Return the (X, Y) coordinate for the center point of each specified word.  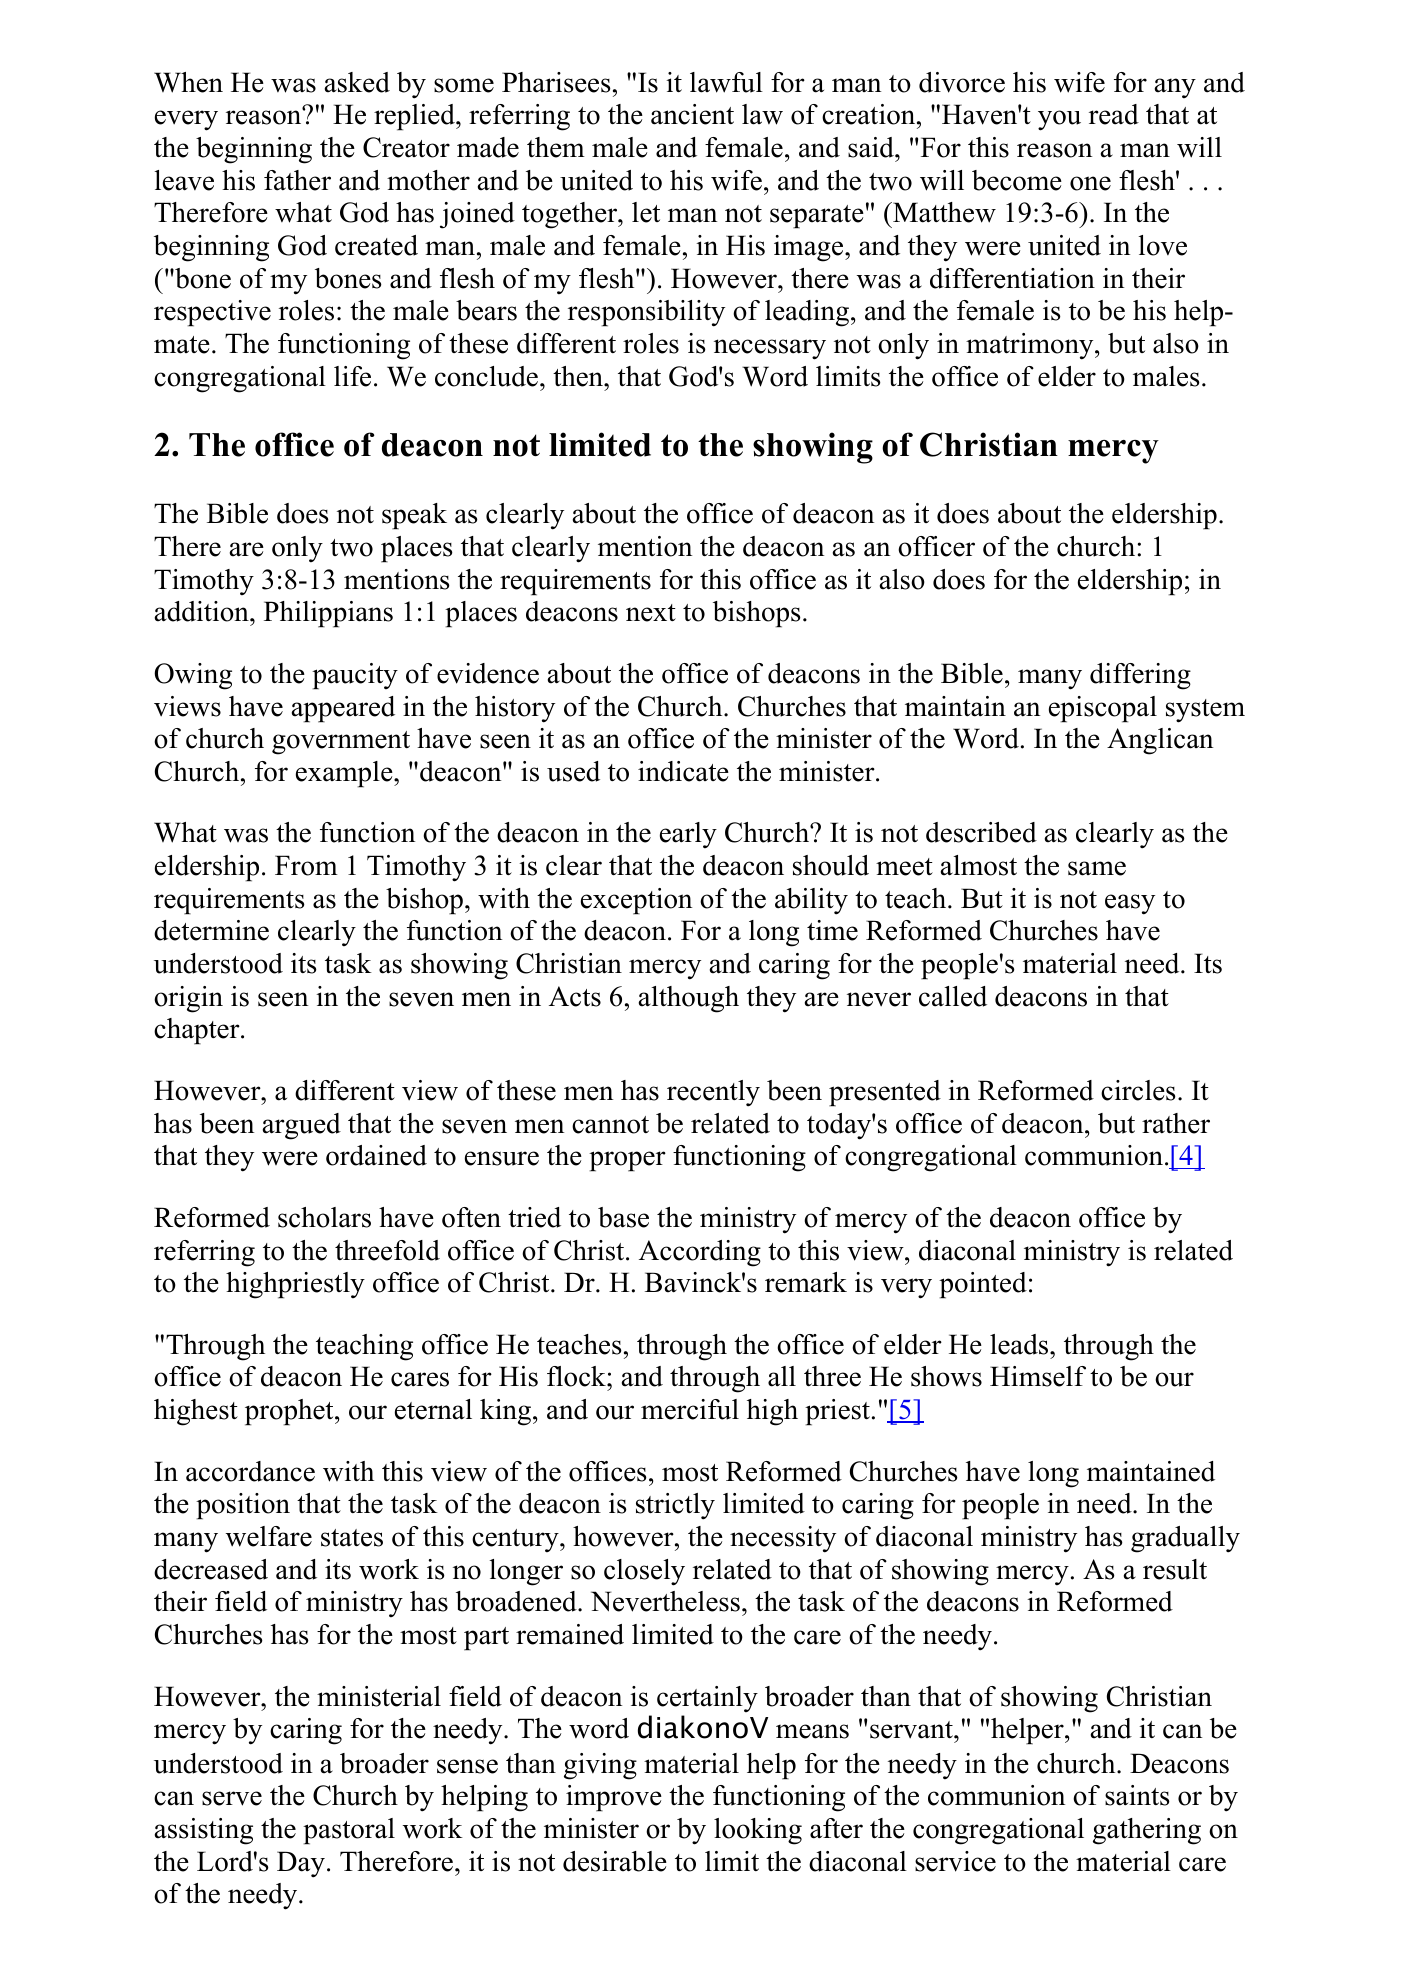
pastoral (349, 1831)
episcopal (1103, 709)
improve (614, 1798)
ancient (692, 114)
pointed (983, 1285)
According (700, 1253)
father (297, 180)
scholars (324, 1217)
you (1059, 120)
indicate (683, 771)
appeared (343, 709)
